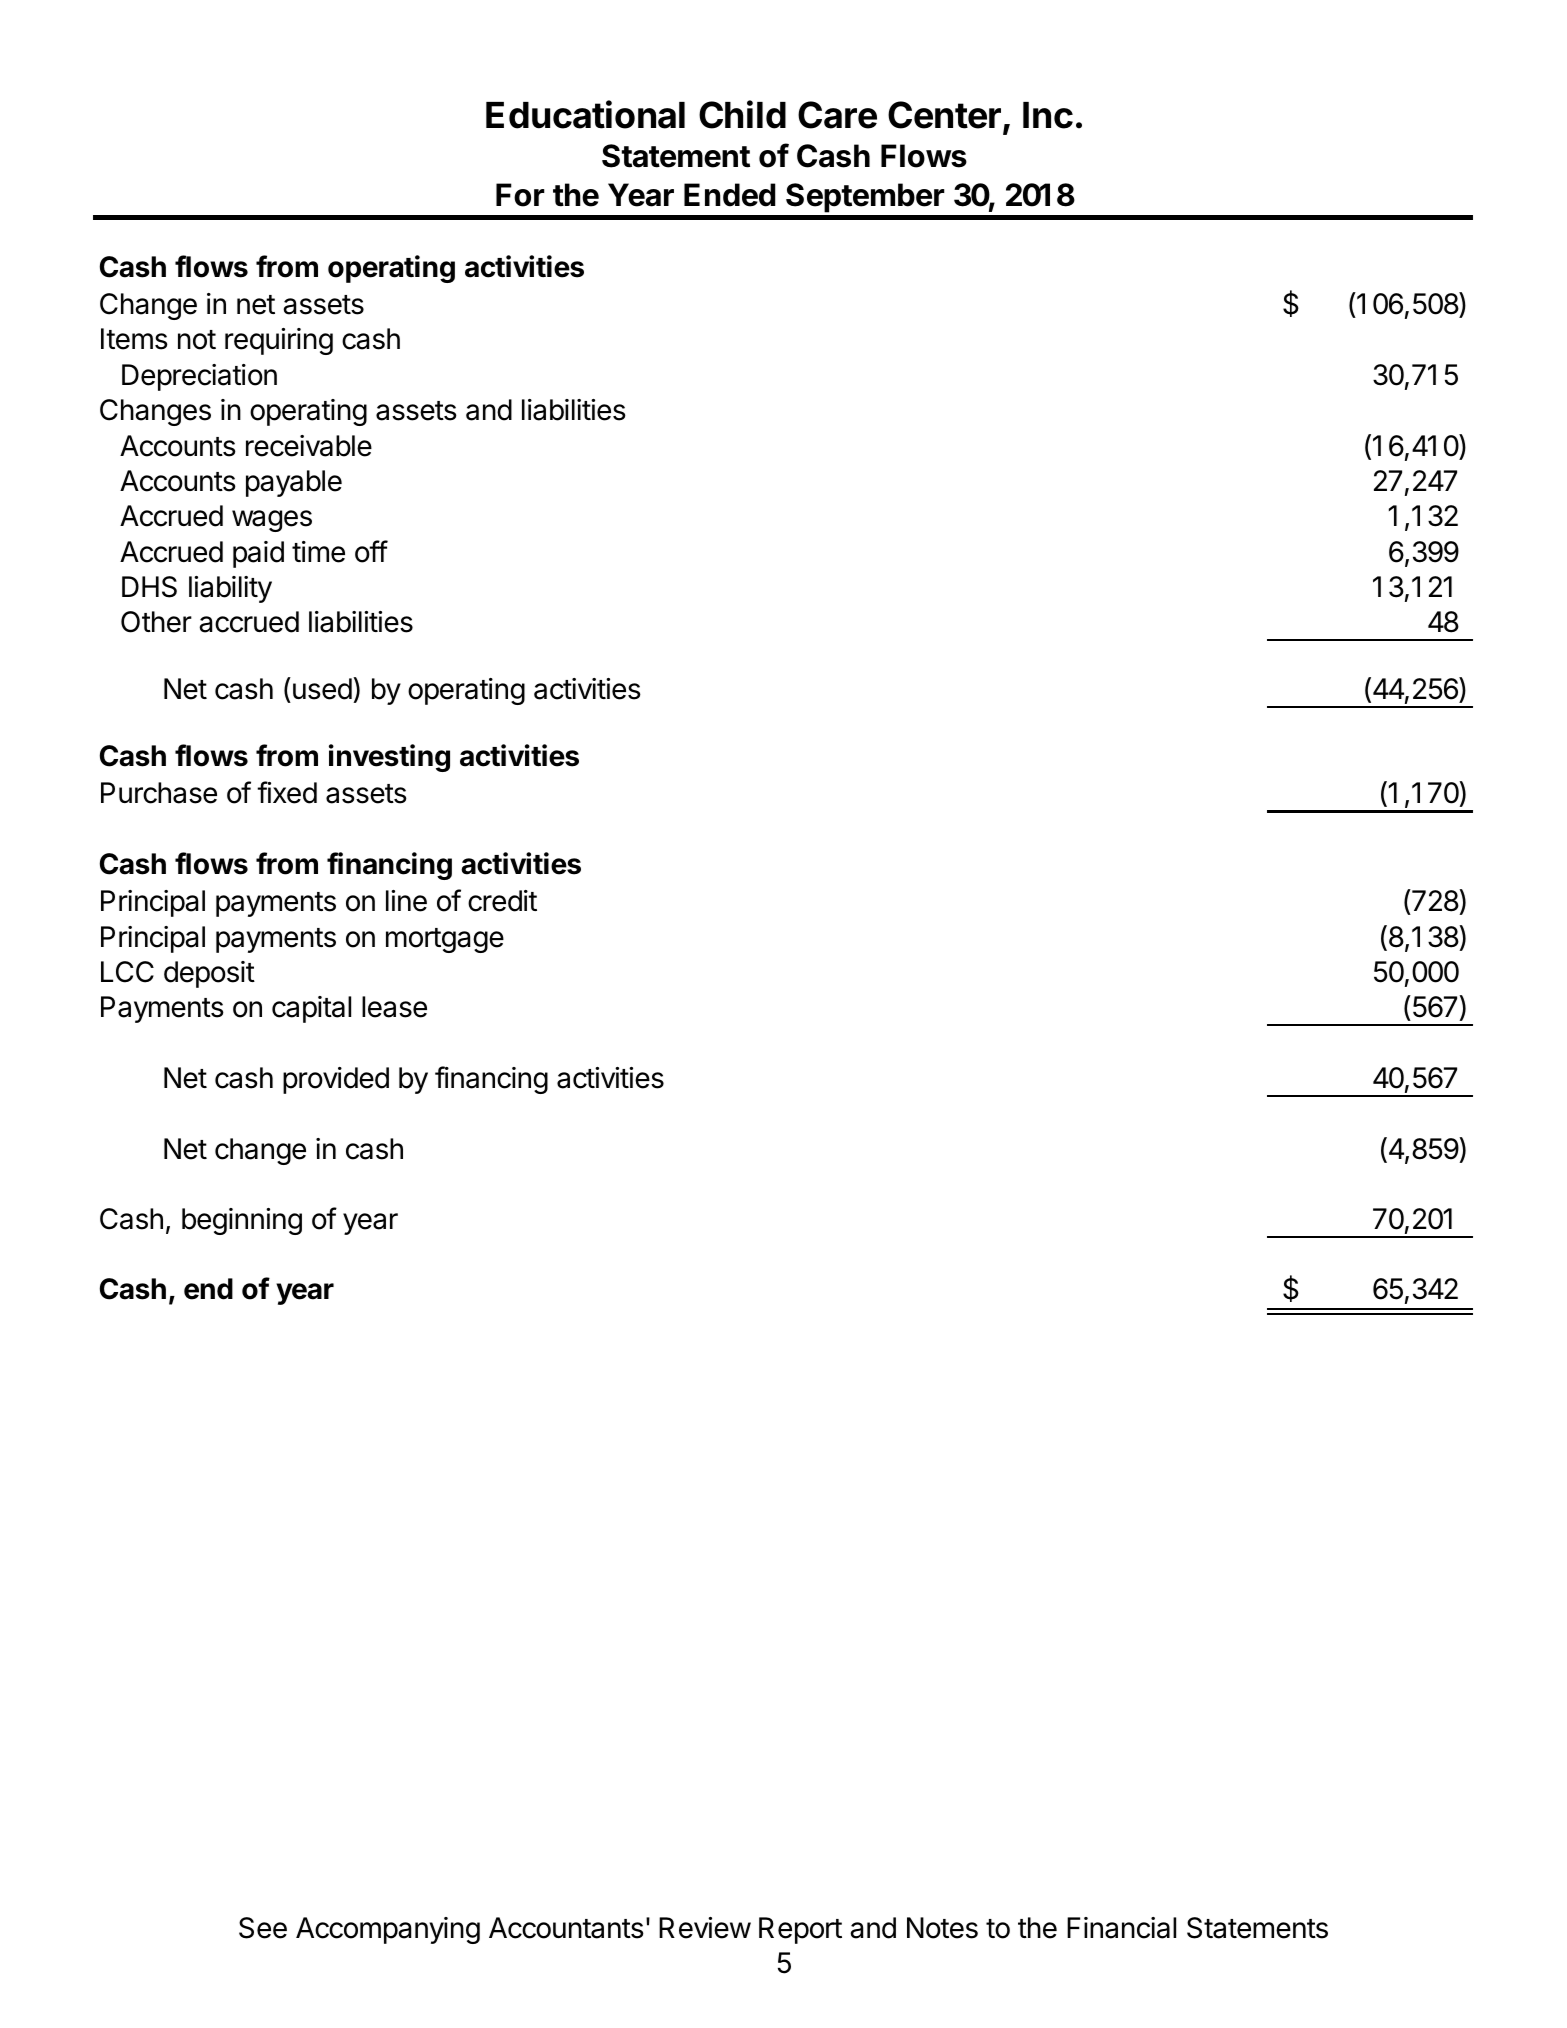 The image size is (1567, 2028). Describe the element at coordinates (585, 114) in the page. I see `Educational` at that location.
